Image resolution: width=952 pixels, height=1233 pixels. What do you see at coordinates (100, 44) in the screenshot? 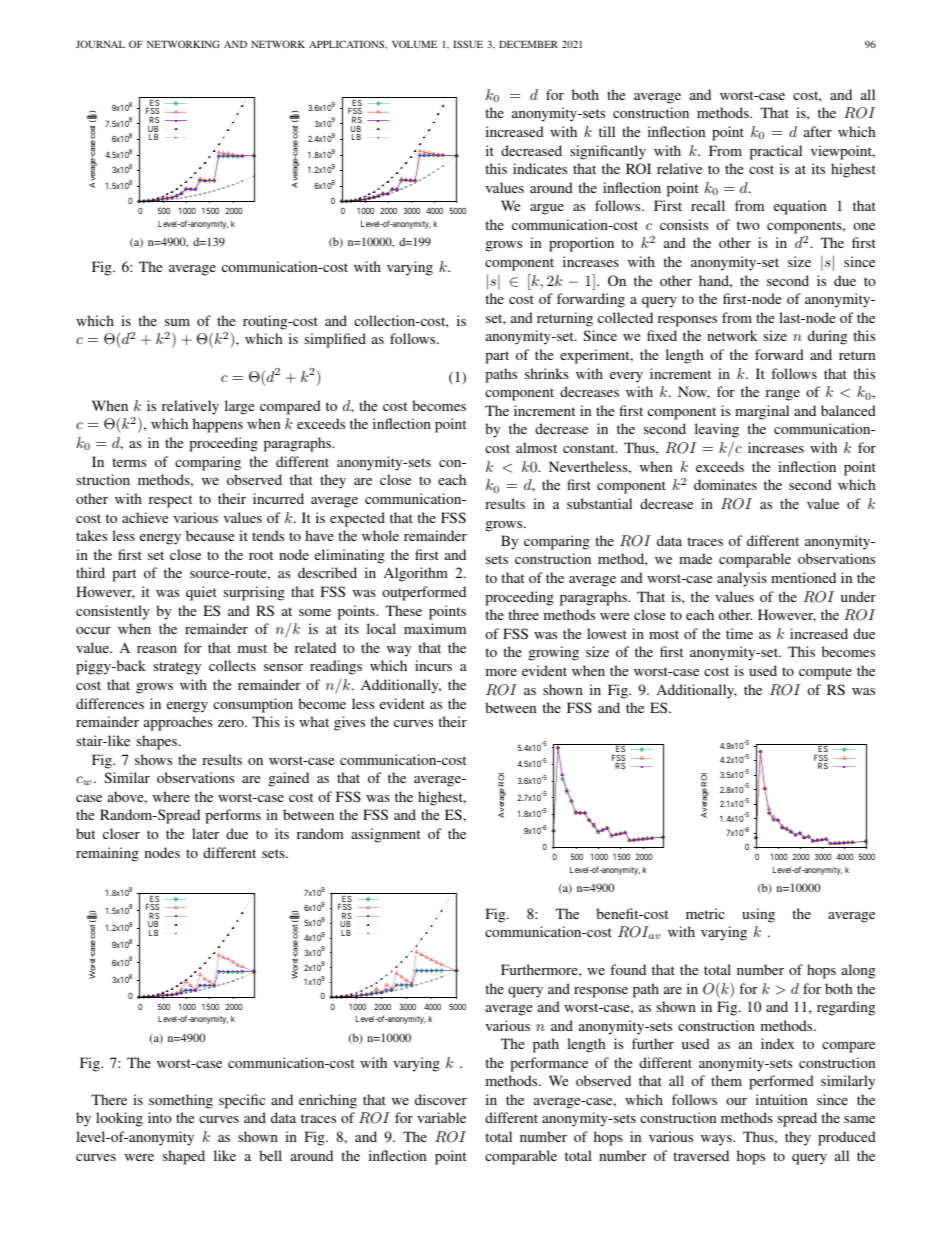
I see `JOURNAL` at bounding box center [100, 44].
